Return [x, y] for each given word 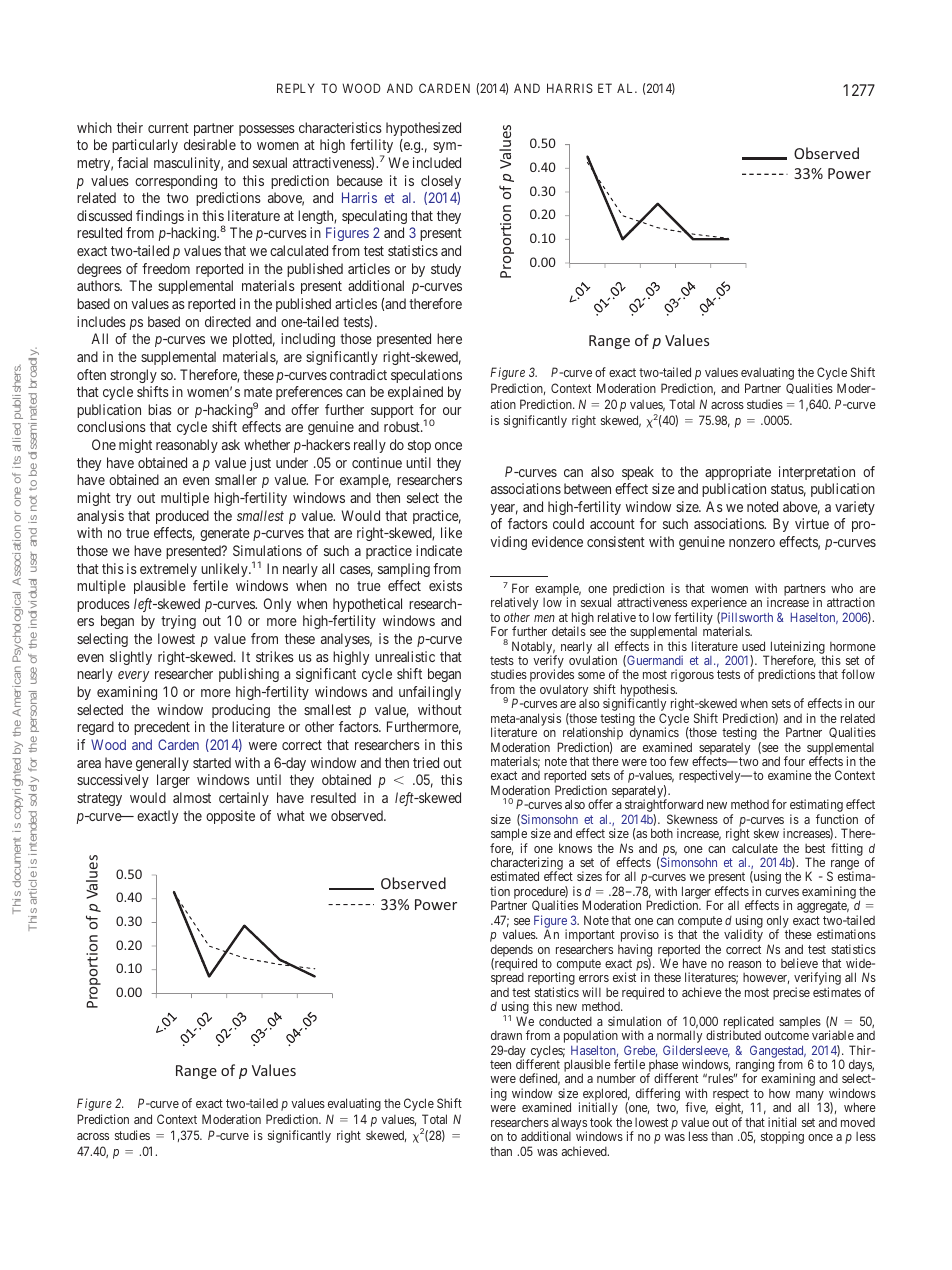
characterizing [527, 865]
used [753, 646]
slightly [131, 658]
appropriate [738, 473]
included [437, 162]
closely [441, 182]
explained [415, 393]
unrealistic [405, 656]
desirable [210, 144]
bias [160, 409]
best [815, 848]
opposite [230, 817]
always [569, 1125]
